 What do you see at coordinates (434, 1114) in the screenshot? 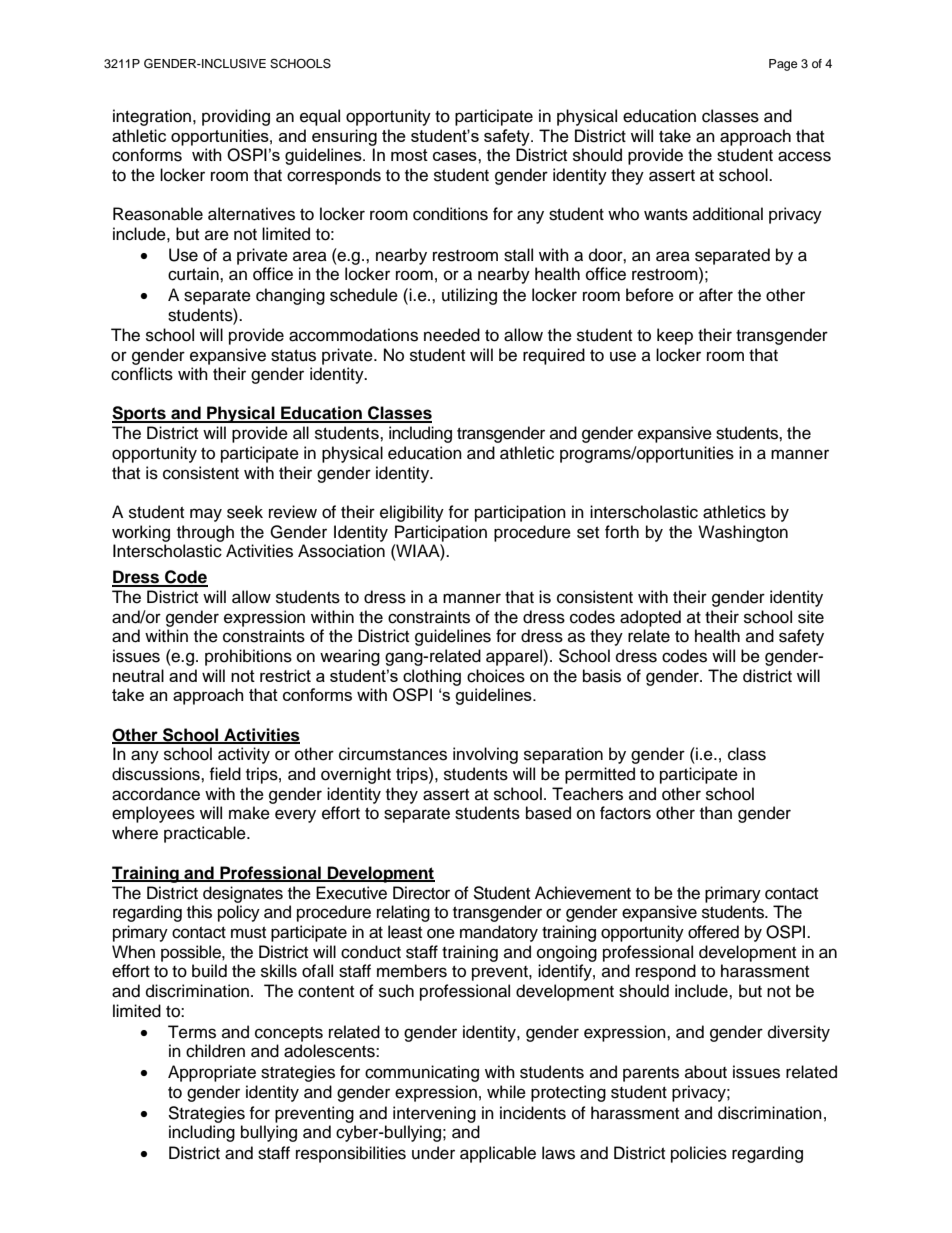
I see `intervening` at bounding box center [434, 1114].
